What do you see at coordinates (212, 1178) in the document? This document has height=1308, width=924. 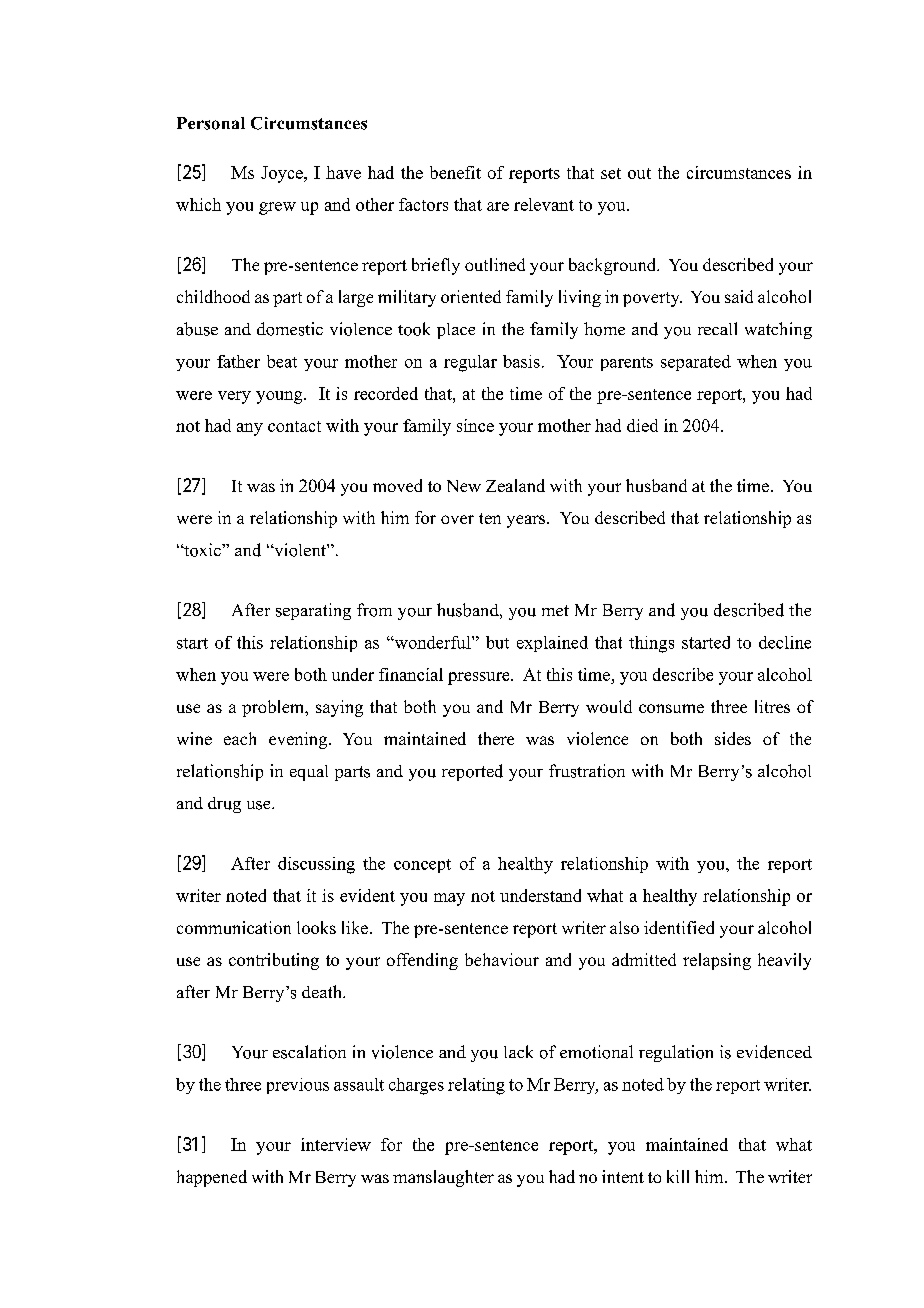 I see `happened` at bounding box center [212, 1178].
